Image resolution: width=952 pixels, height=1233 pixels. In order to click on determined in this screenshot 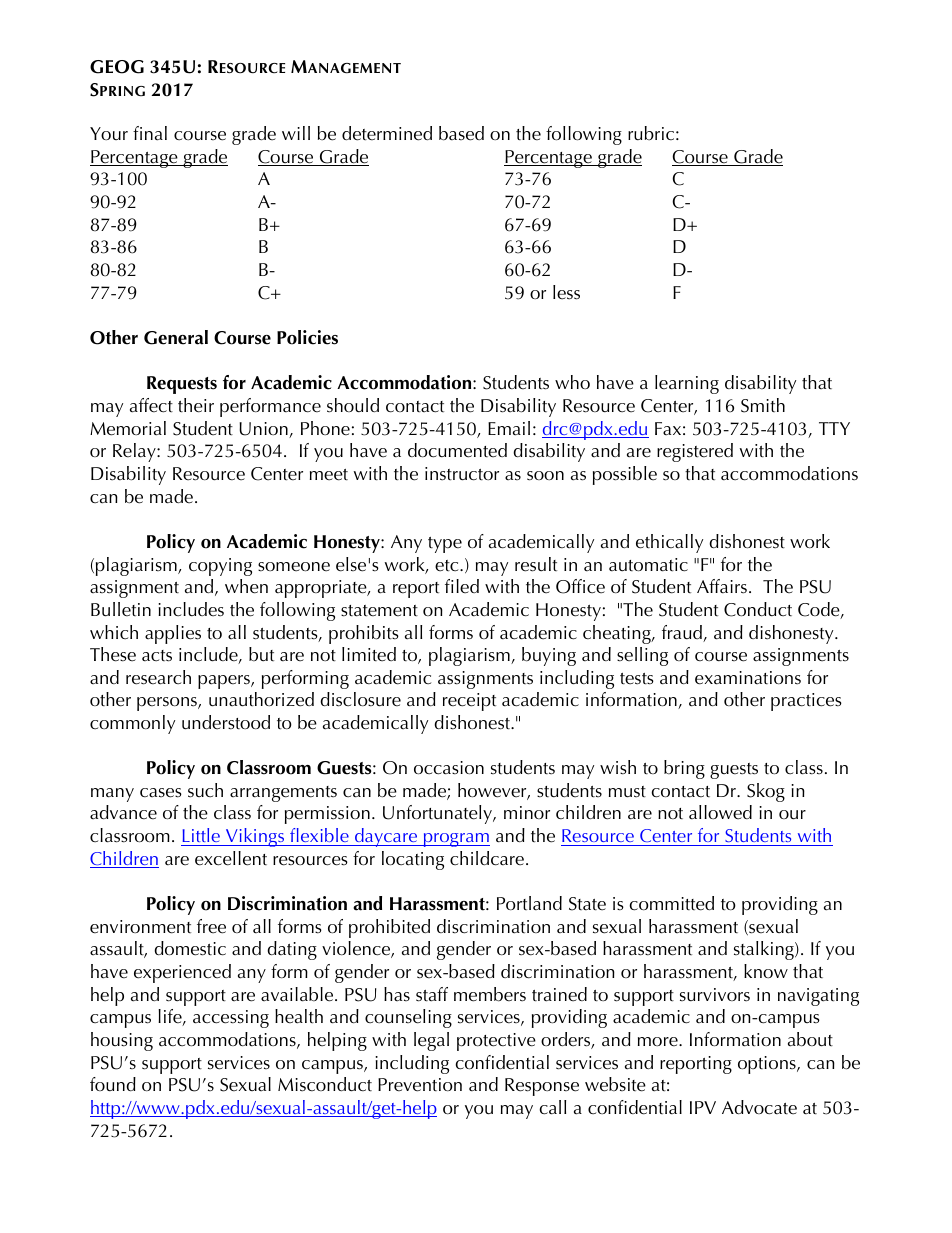, I will do `click(387, 133)`.
